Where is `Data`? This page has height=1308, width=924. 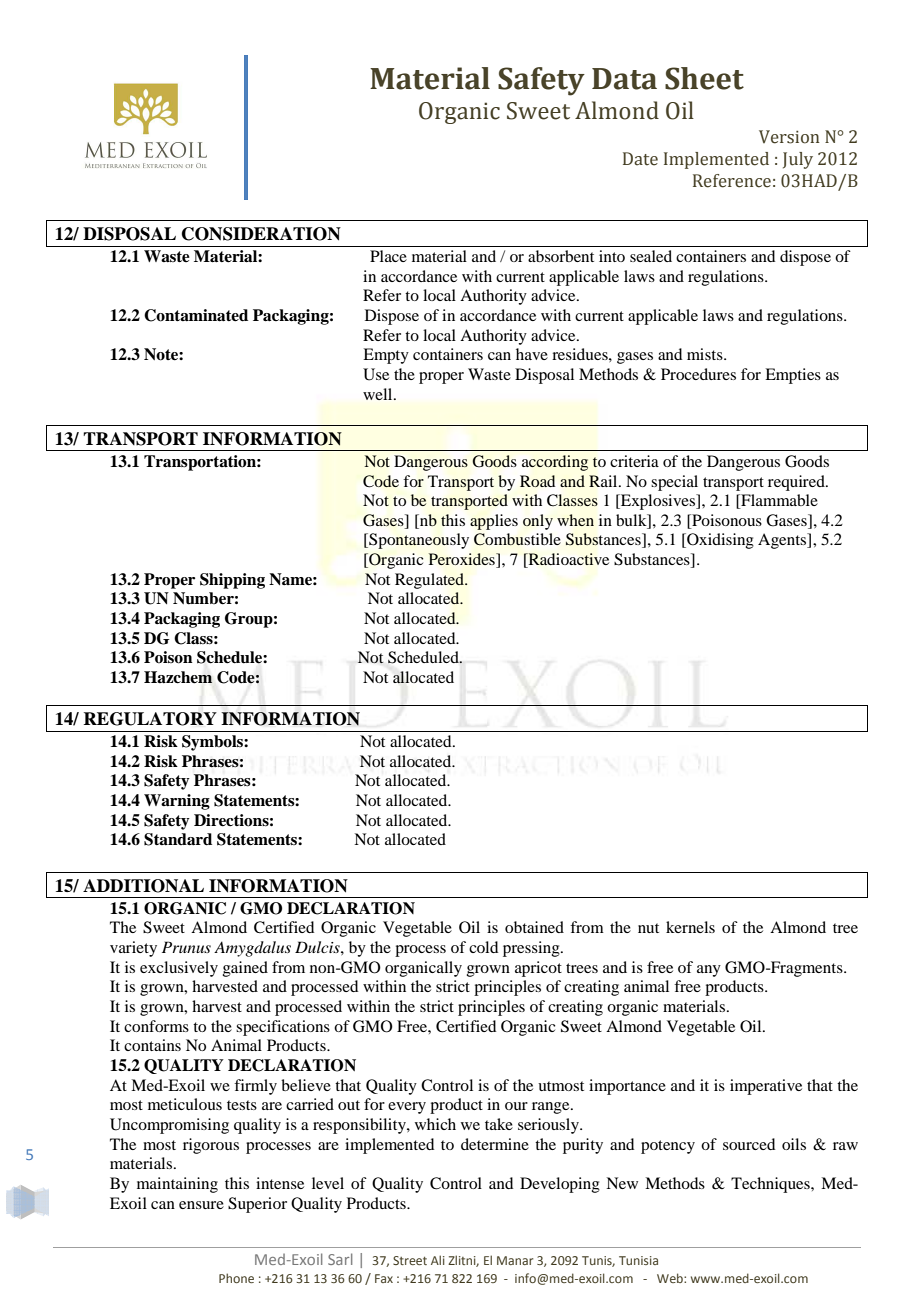
Data is located at coordinates (624, 79).
